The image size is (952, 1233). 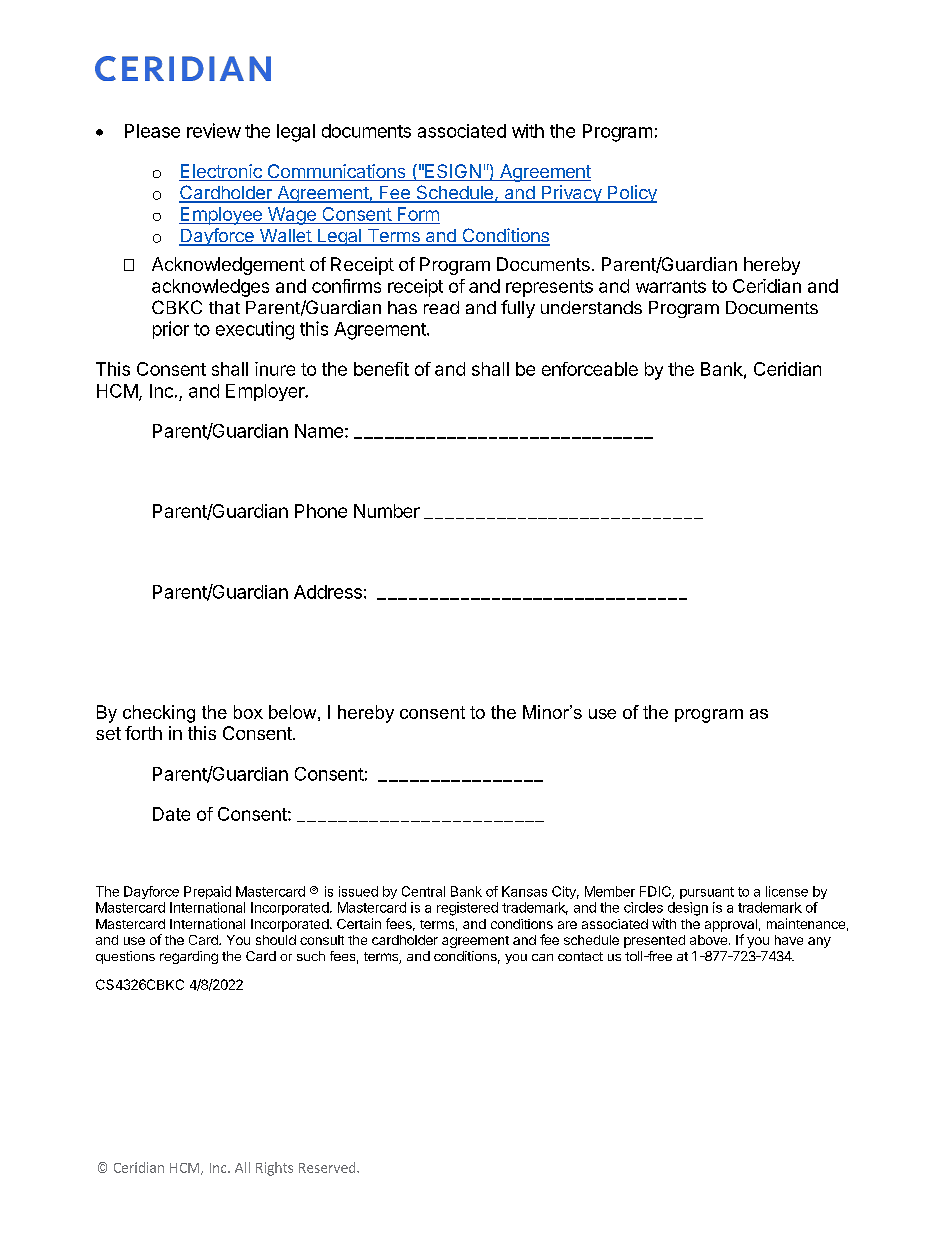 I want to click on above, so click(x=708, y=940).
